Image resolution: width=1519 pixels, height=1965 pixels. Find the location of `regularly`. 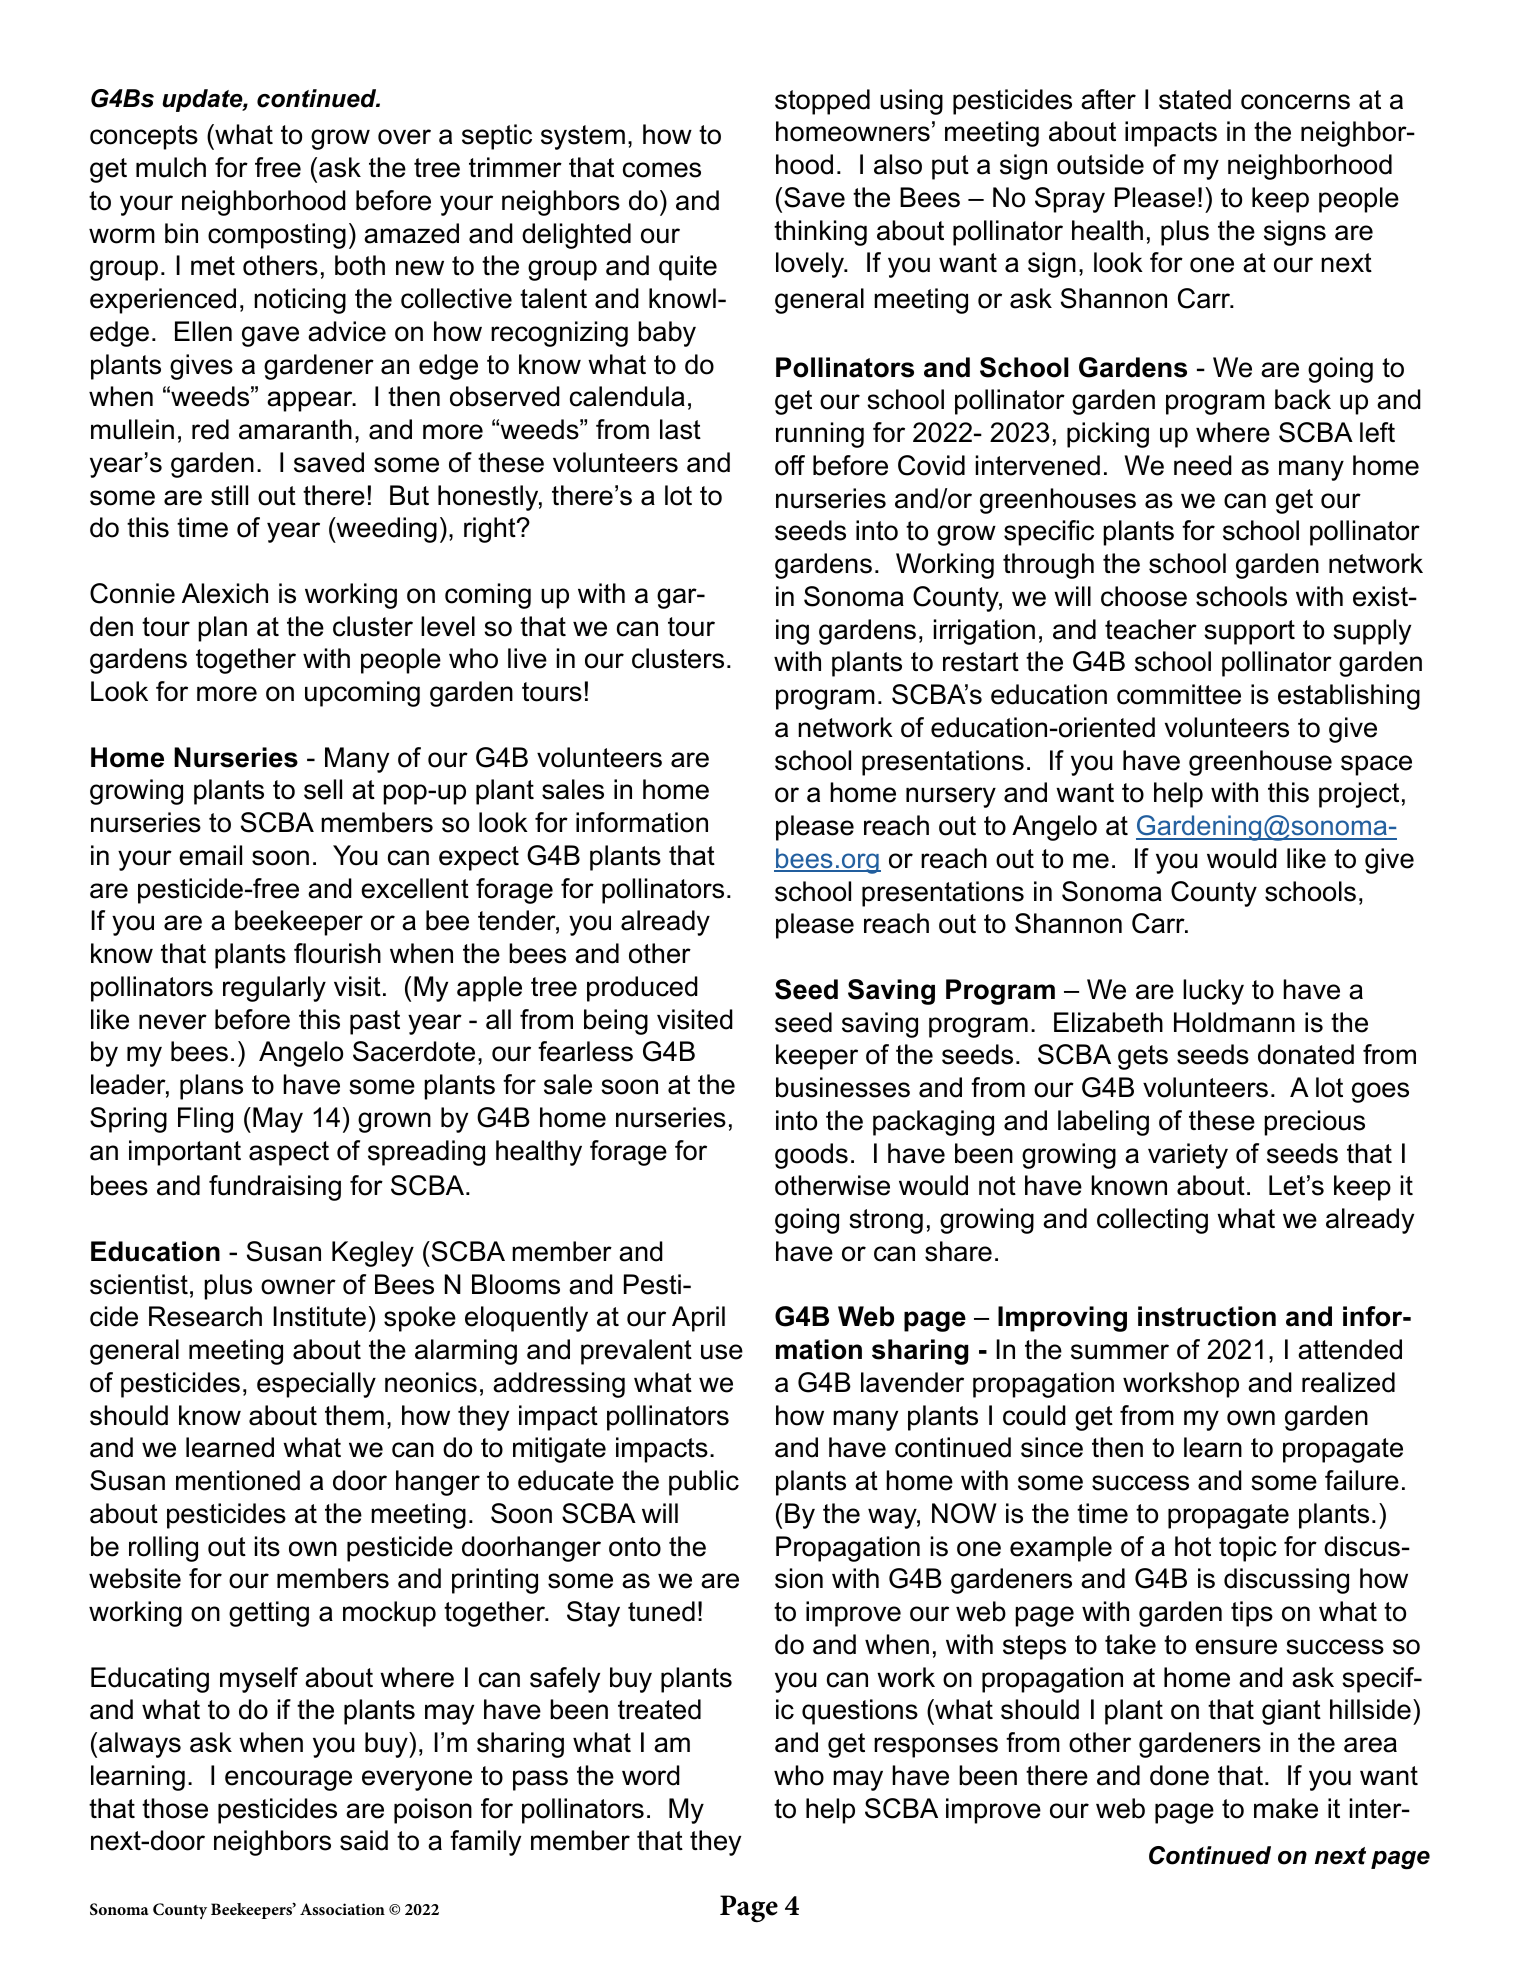

regularly is located at coordinates (274, 989).
